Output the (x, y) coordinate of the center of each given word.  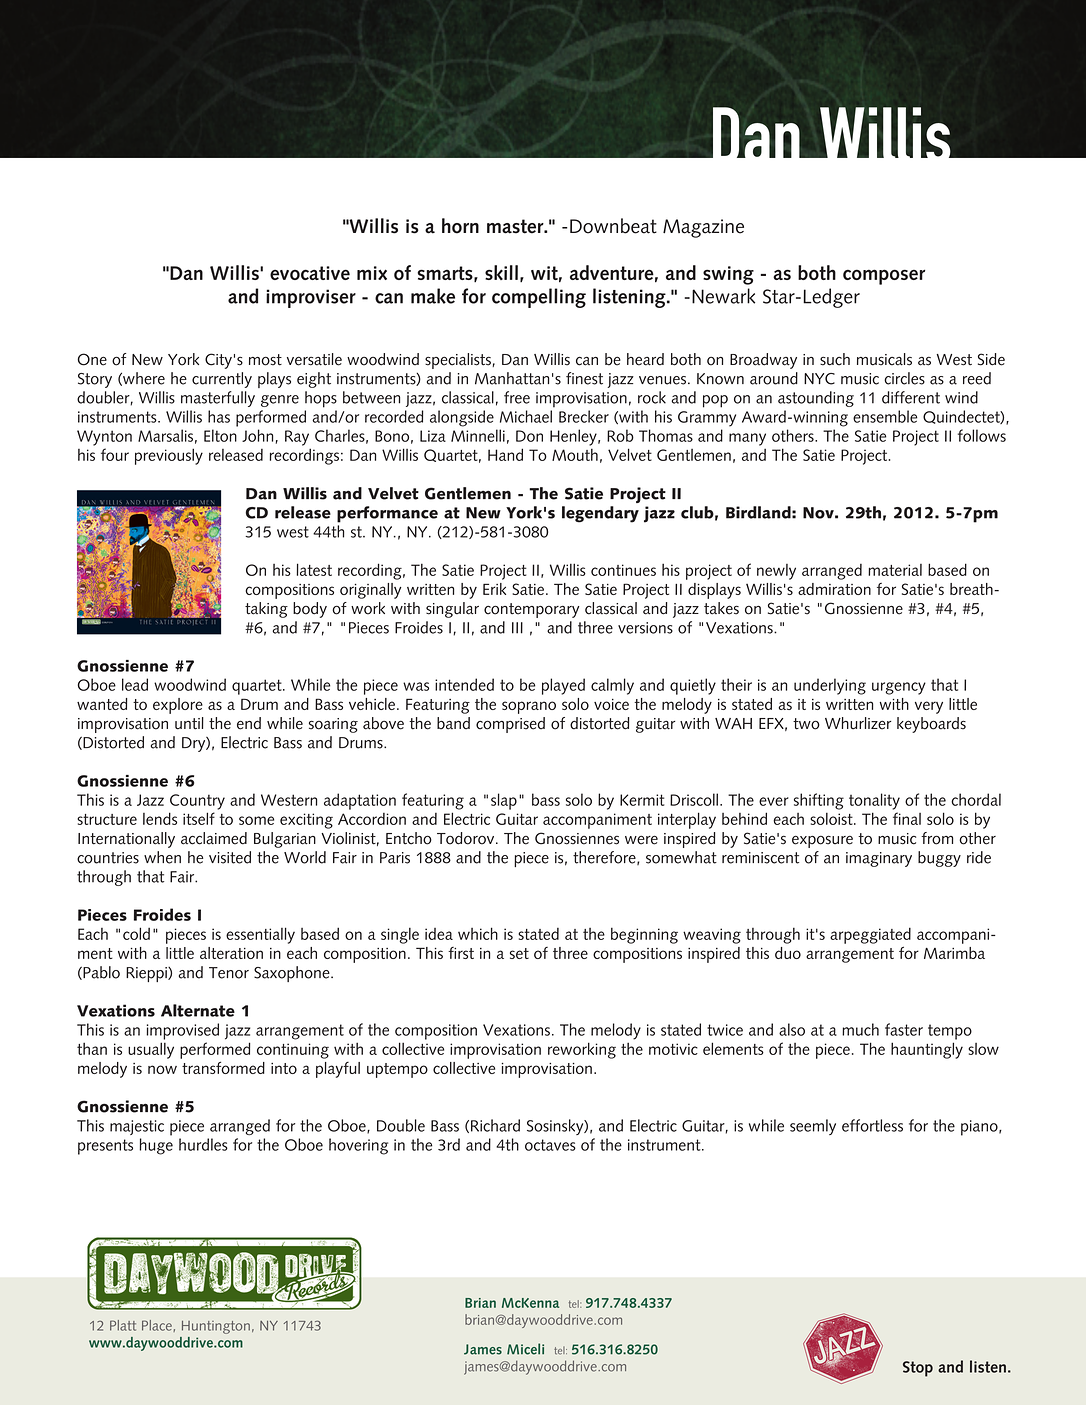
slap (504, 801)
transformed (223, 1067)
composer (884, 277)
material (895, 570)
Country (197, 802)
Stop (918, 1369)
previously (169, 456)
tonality (874, 801)
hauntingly (927, 1050)
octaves (550, 1145)
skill (501, 272)
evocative (310, 273)
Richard (495, 1125)
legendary (600, 514)
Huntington (216, 1327)
